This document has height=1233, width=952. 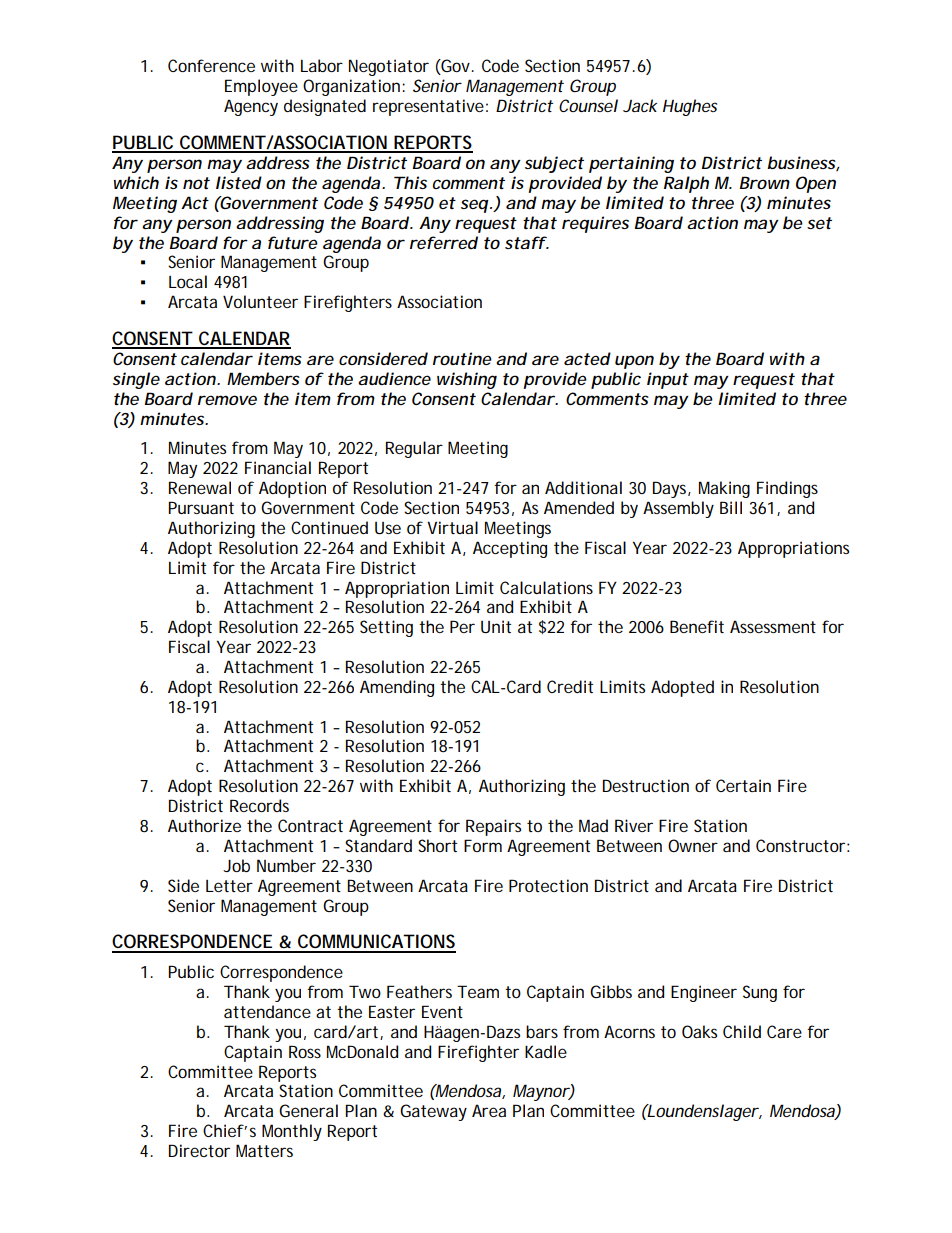 What do you see at coordinates (199, 1150) in the document?
I see `Director` at bounding box center [199, 1150].
